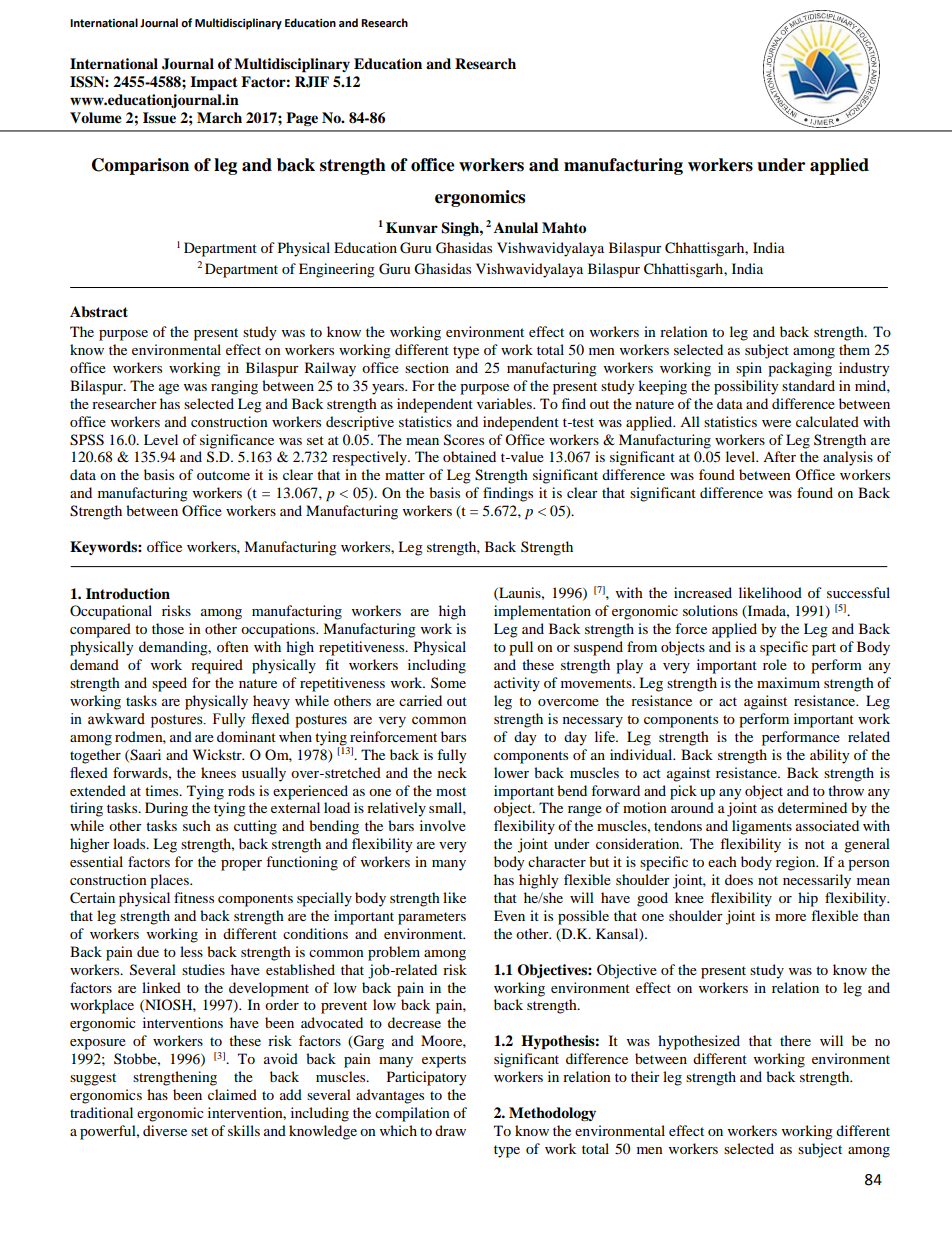 This screenshot has height=1233, width=952. I want to click on Issue, so click(159, 118).
